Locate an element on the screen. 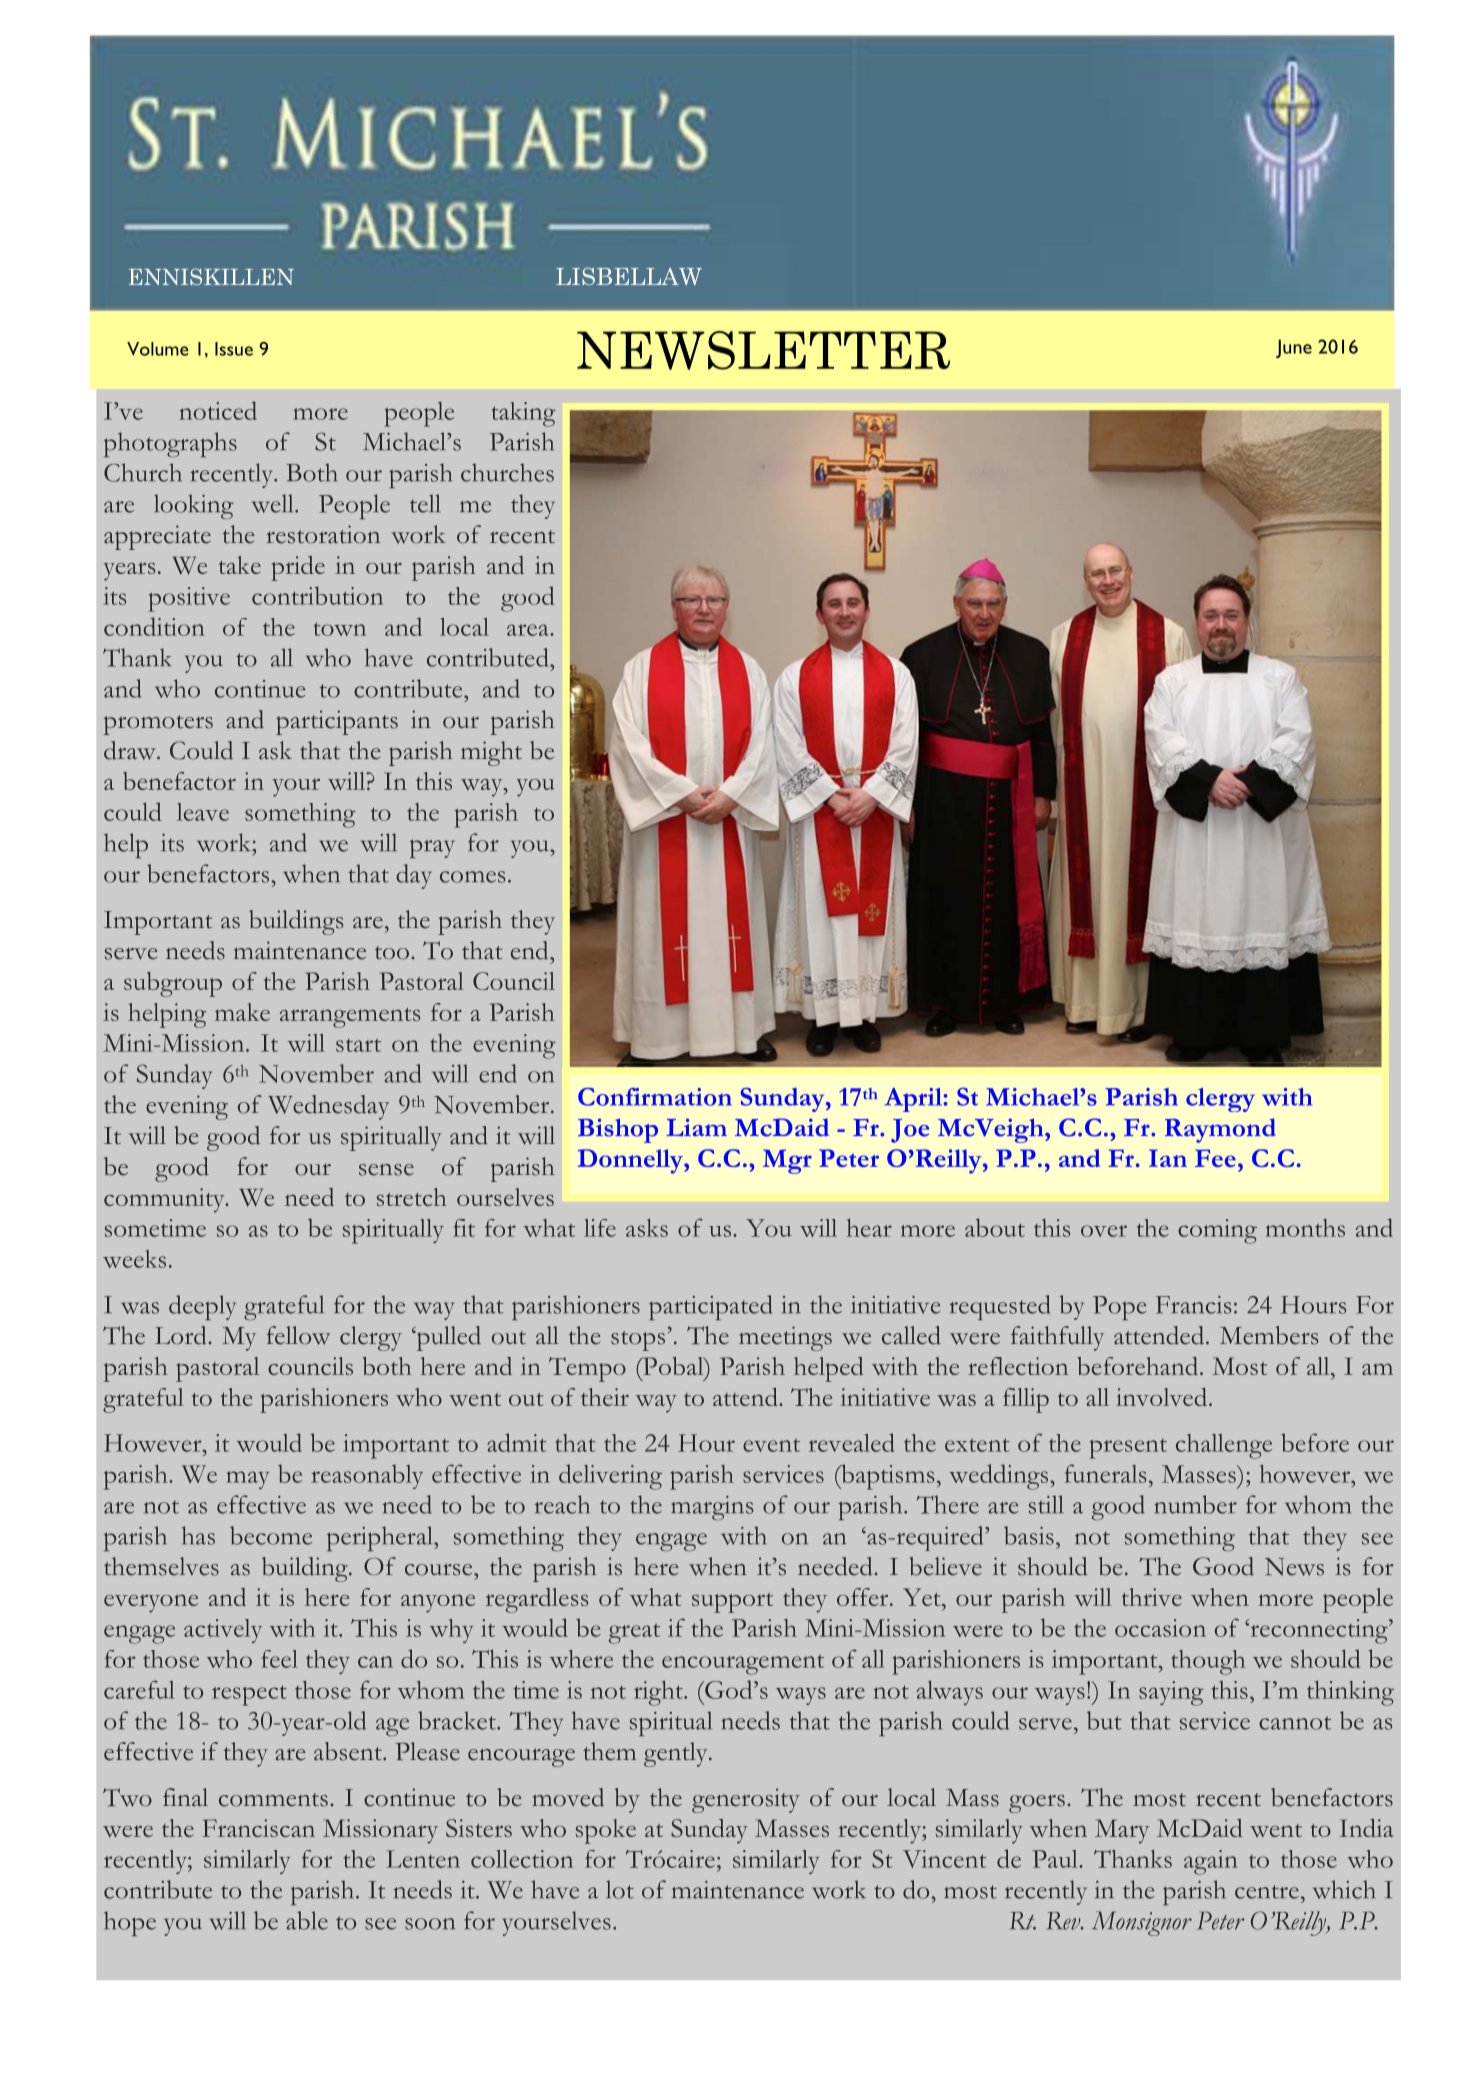 This screenshot has width=1484, height=2099. Liam is located at coordinates (696, 1127).
